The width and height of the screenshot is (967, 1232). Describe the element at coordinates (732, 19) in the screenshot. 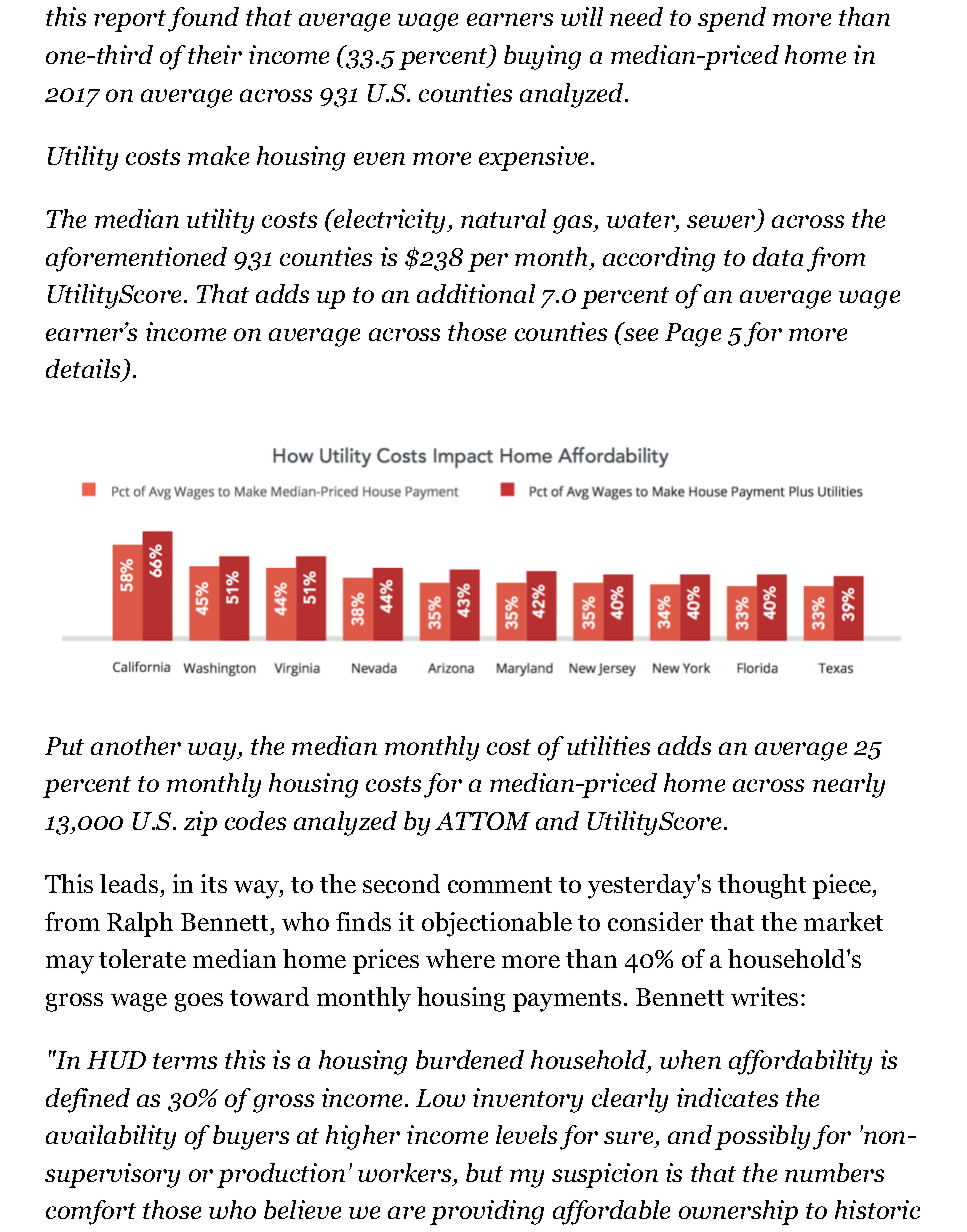

I see `spend` at that location.
